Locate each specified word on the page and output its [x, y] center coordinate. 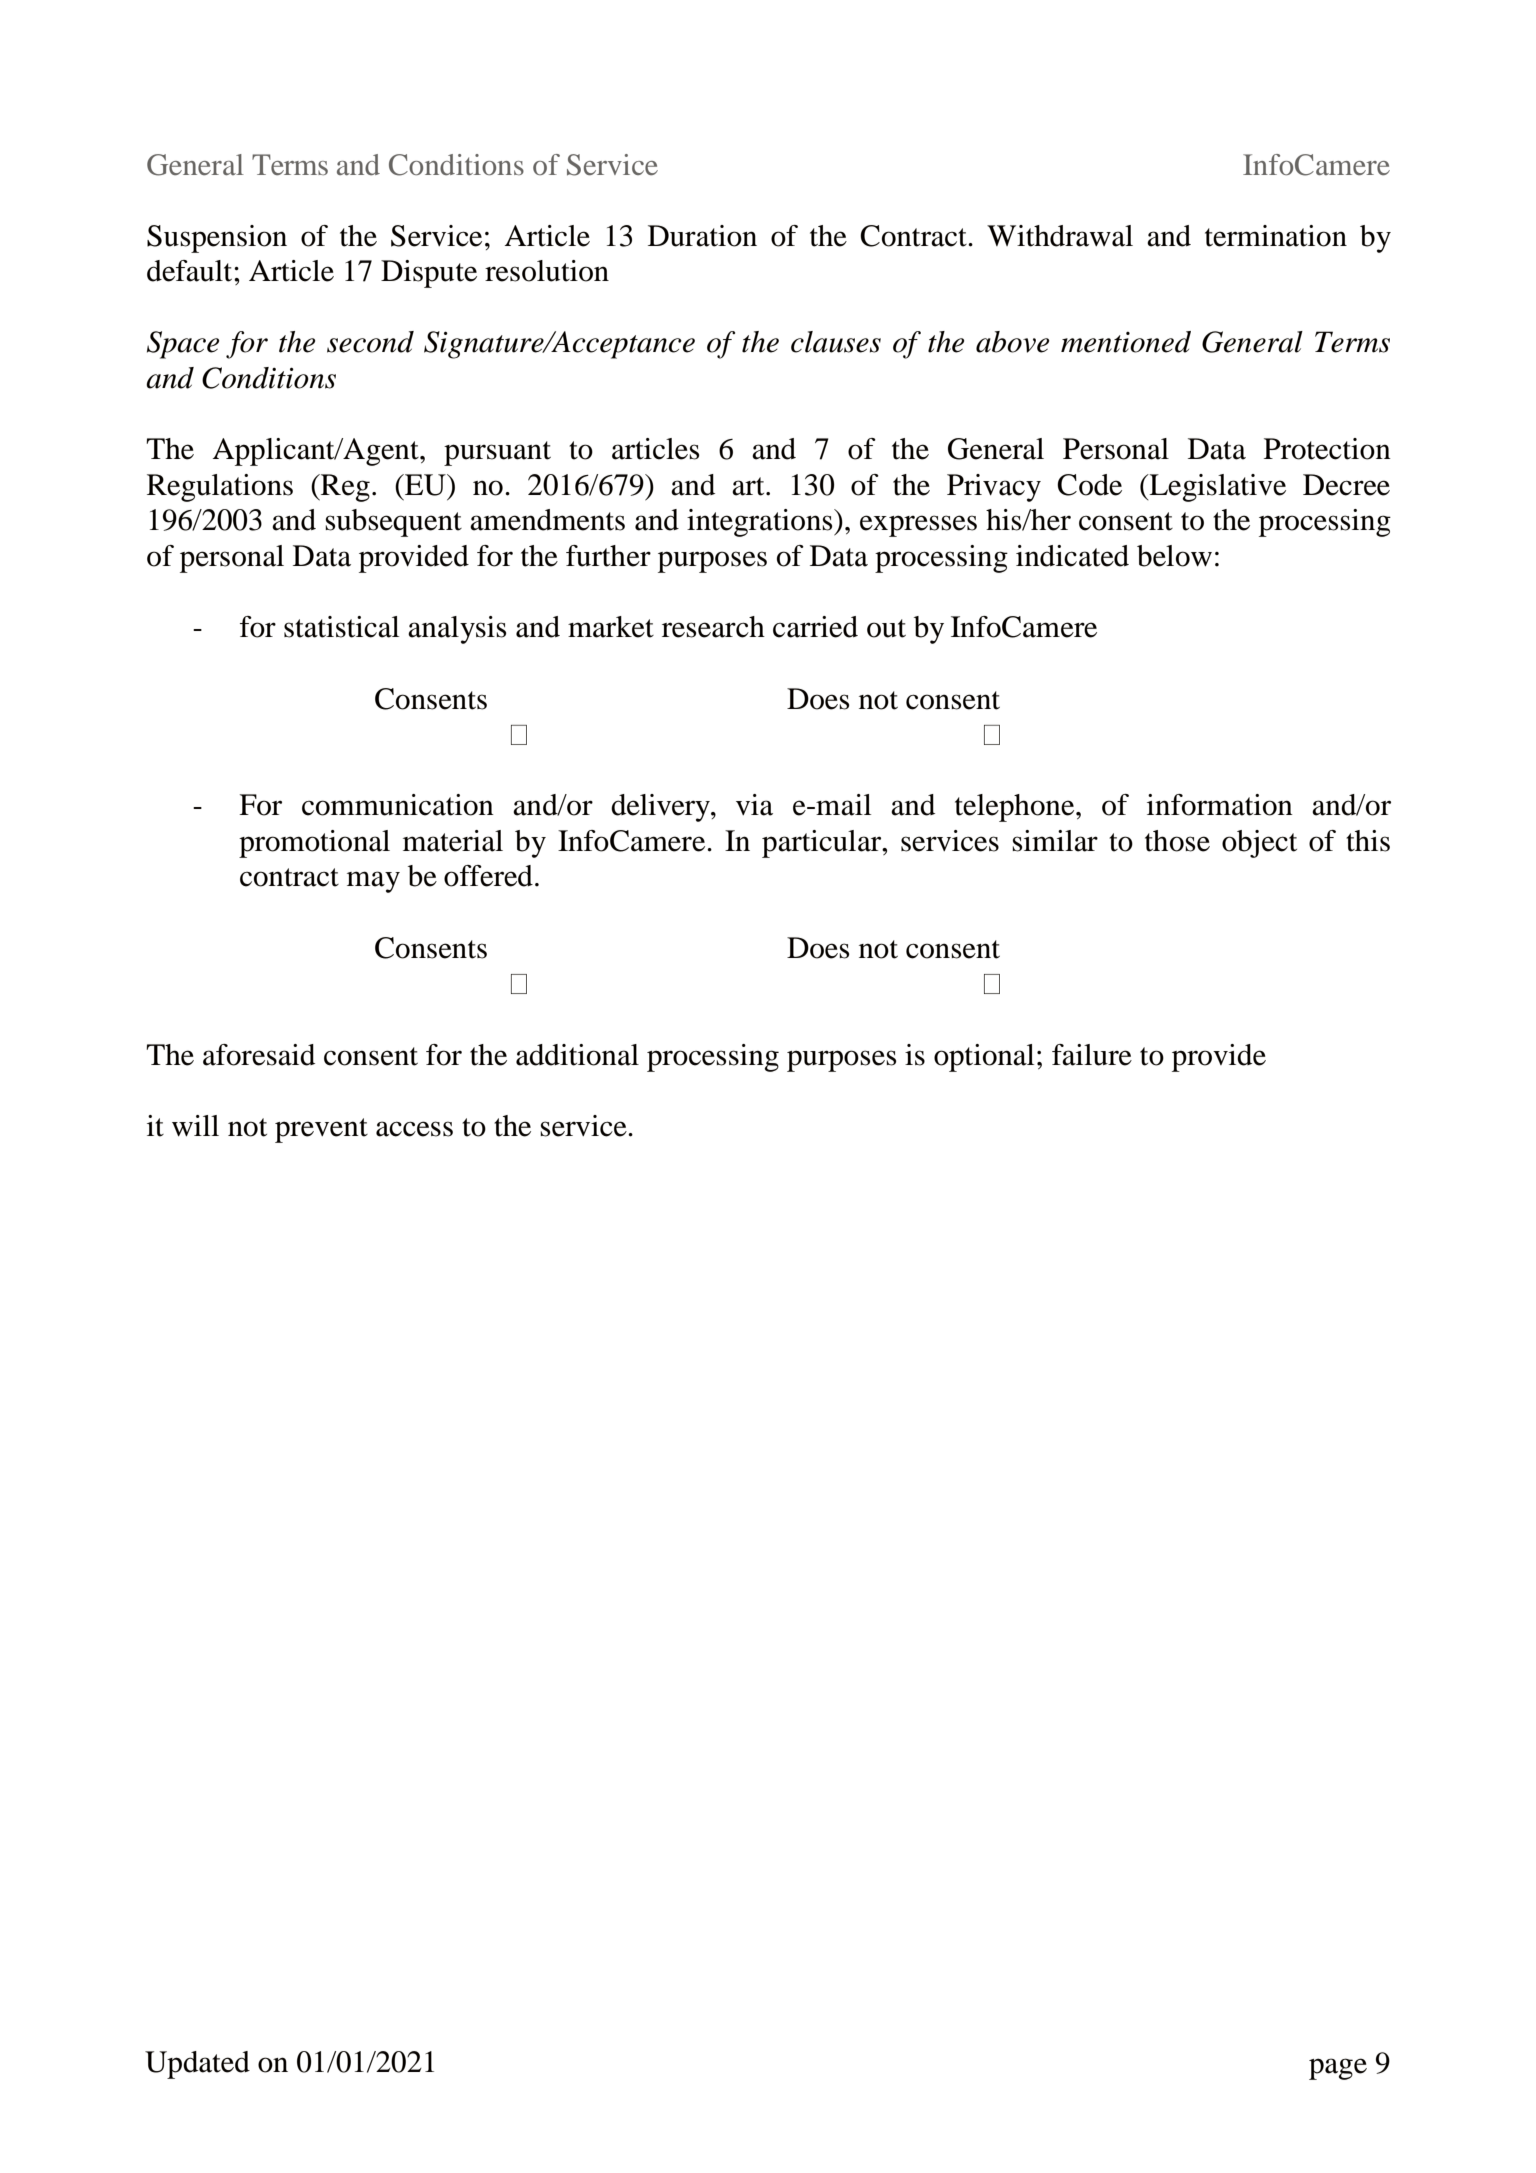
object [1259, 844]
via [754, 805]
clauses [836, 342]
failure [1092, 1055]
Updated [197, 2065]
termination [1276, 236]
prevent [321, 1130]
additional [577, 1055]
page [1338, 2069]
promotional [314, 844]
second [370, 342]
